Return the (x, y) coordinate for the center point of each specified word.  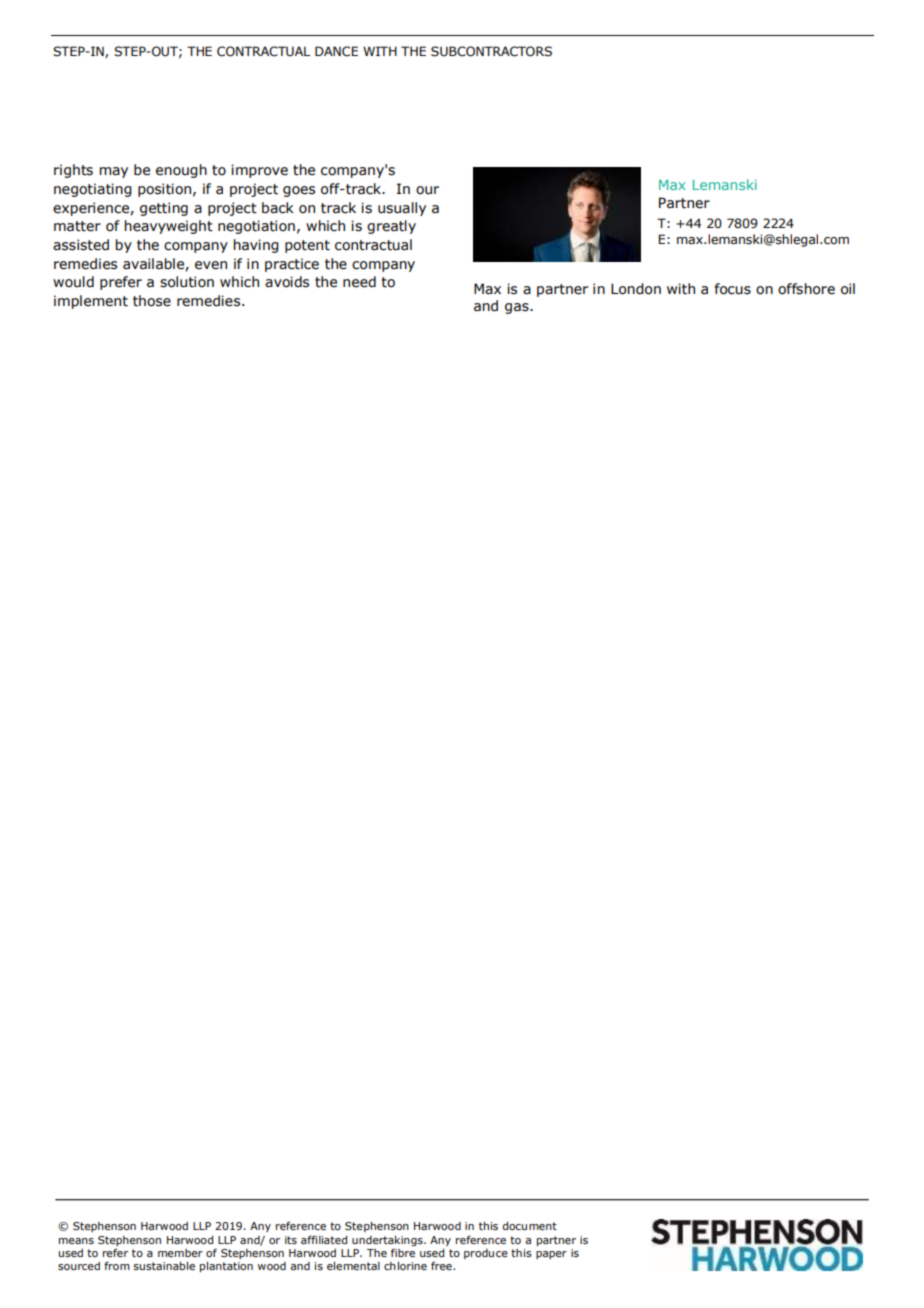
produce (486, 1254)
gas (518, 308)
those (152, 301)
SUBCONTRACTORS (491, 51)
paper (551, 1255)
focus (733, 289)
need (359, 282)
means (76, 1241)
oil (848, 289)
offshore (806, 289)
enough (181, 171)
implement (91, 302)
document (529, 1226)
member (180, 1253)
